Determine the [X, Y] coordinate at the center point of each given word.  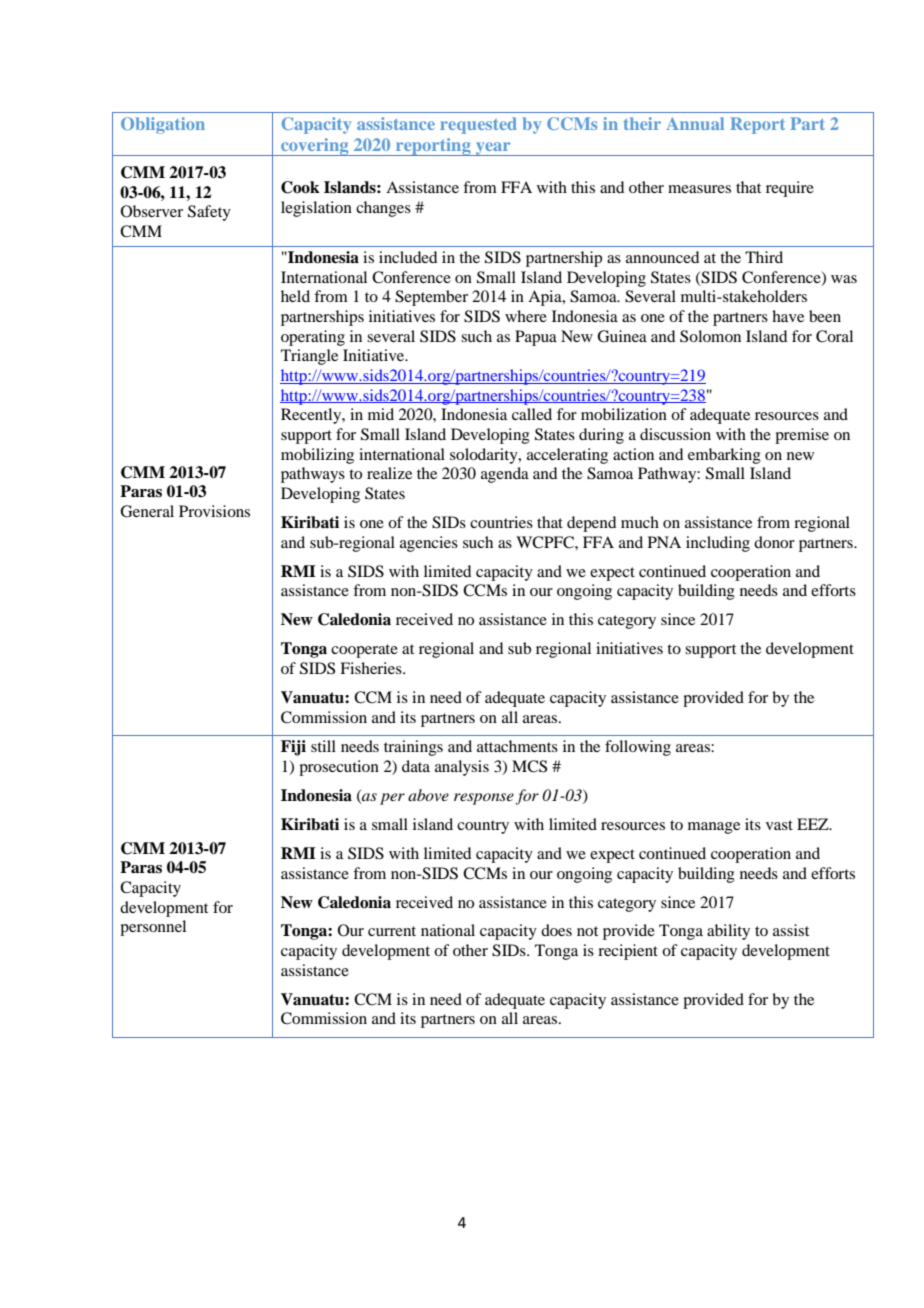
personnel [153, 928]
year [493, 149]
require [790, 189]
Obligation [163, 125]
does [556, 930]
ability [728, 932]
